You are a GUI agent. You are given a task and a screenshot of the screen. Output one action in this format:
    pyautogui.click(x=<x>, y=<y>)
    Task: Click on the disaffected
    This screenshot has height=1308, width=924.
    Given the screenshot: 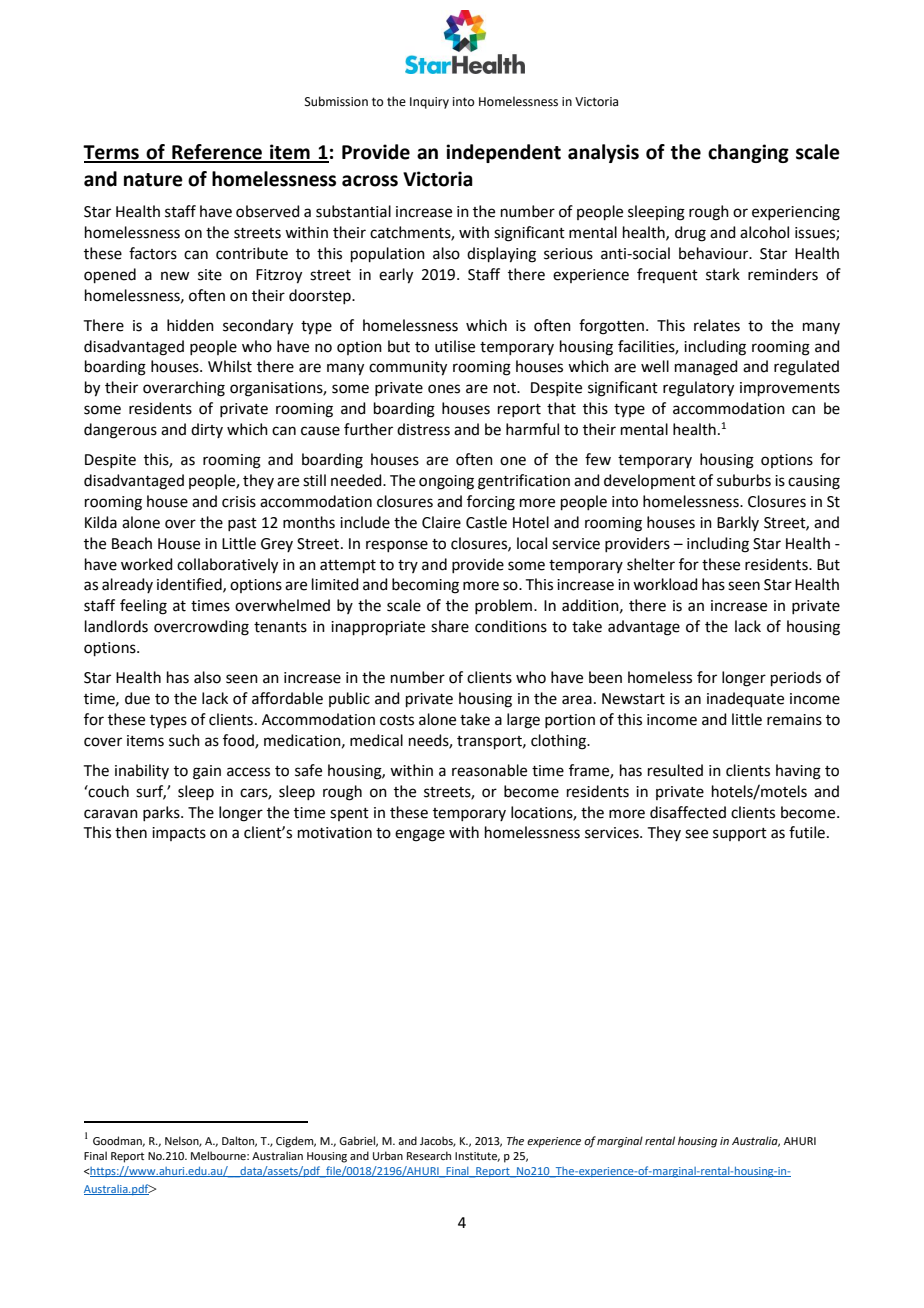 What is the action you would take?
    pyautogui.click(x=688, y=812)
